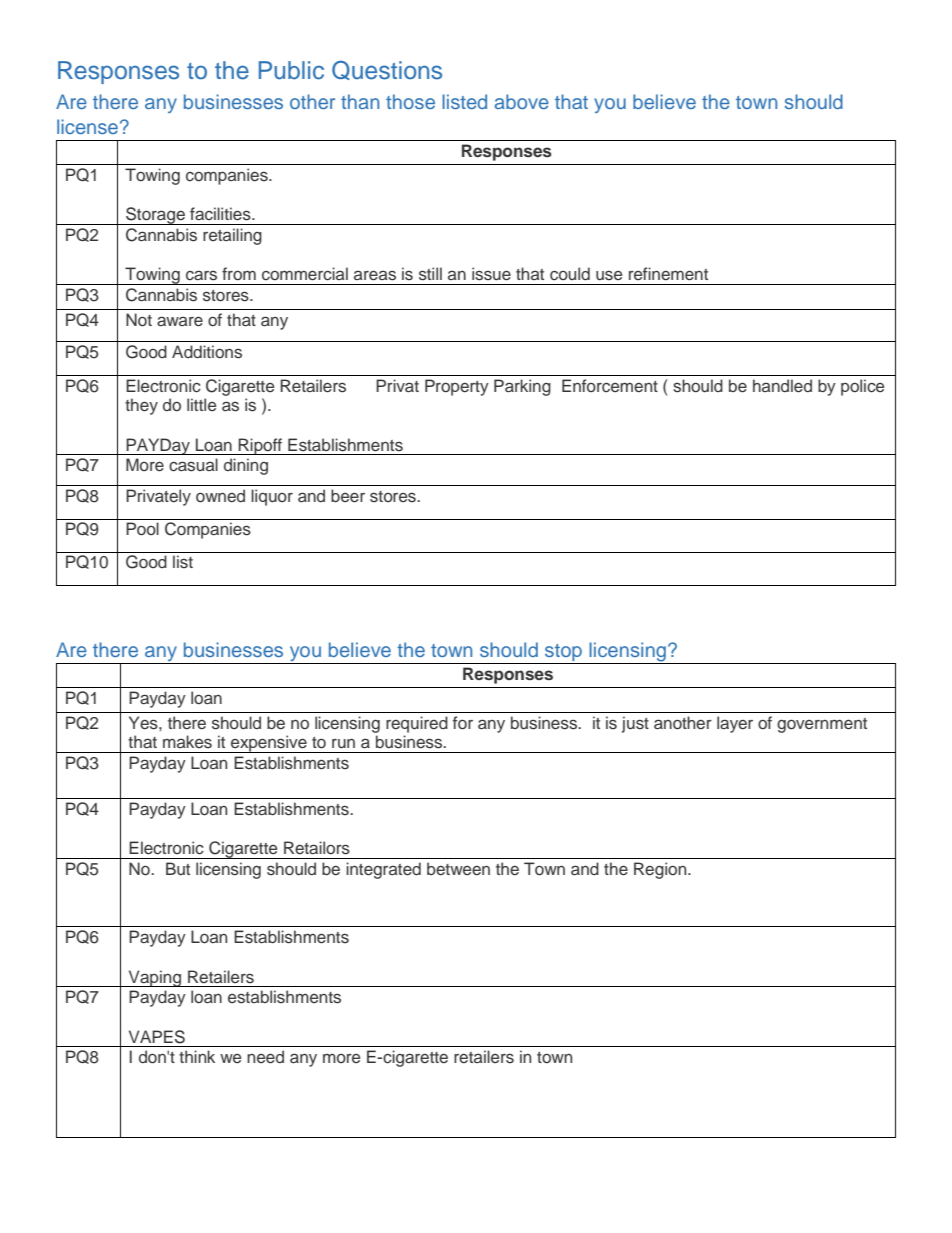 The width and height of the screenshot is (952, 1233). What do you see at coordinates (668, 274) in the screenshot?
I see `refinement` at bounding box center [668, 274].
